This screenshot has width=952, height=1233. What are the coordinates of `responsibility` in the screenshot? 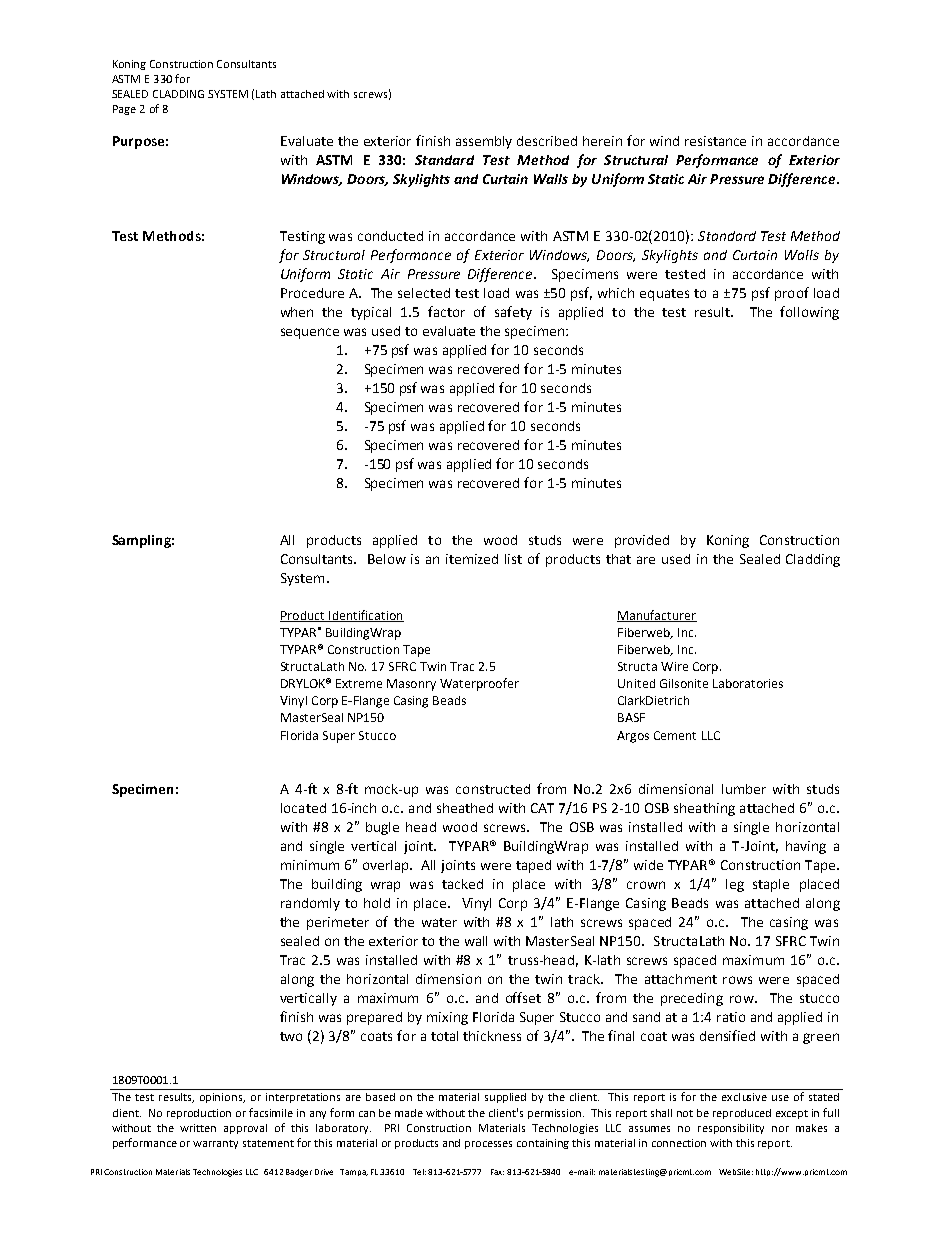 It's located at (731, 1129).
